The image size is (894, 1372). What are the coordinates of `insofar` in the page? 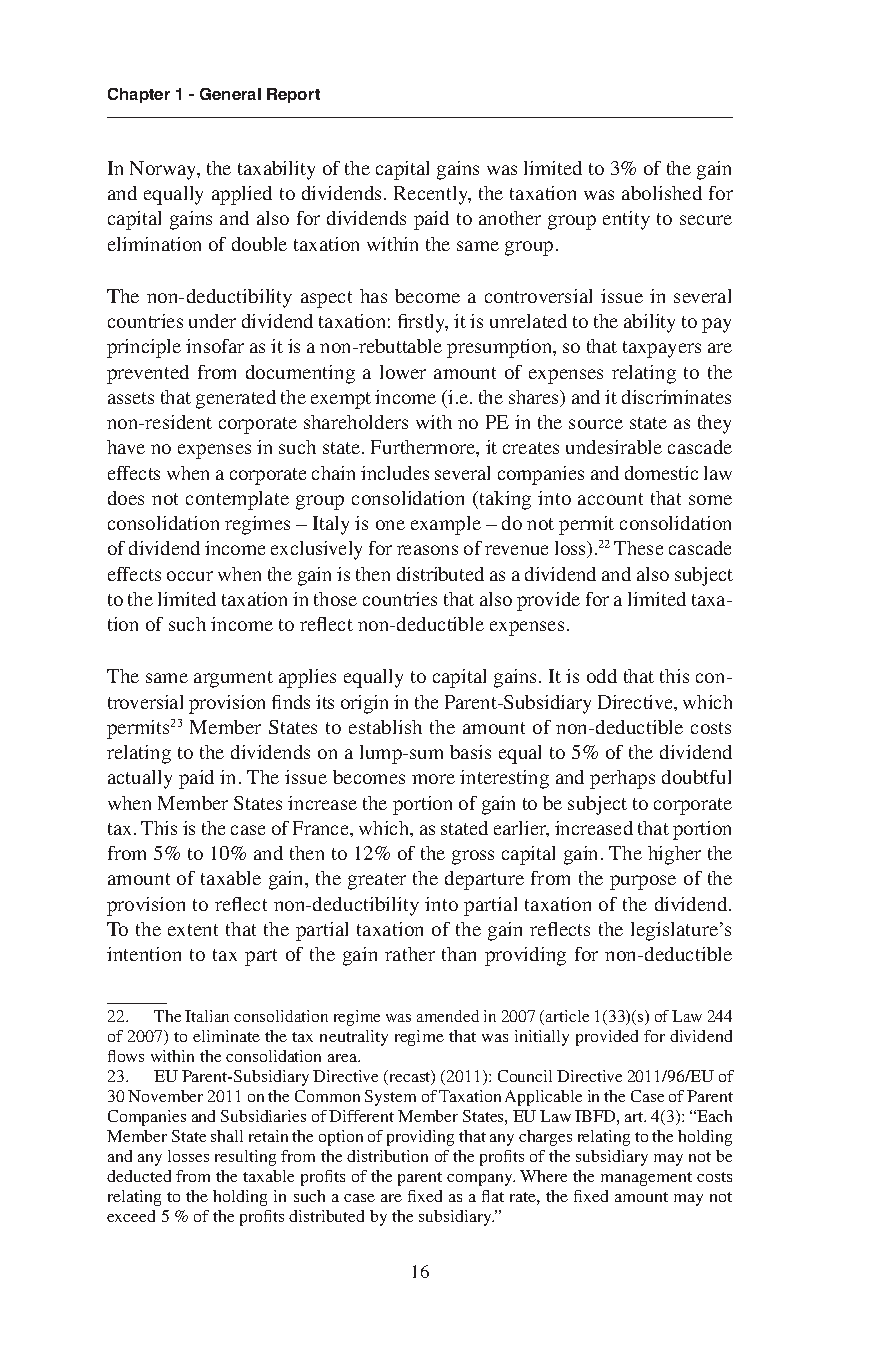 It's located at (215, 346).
